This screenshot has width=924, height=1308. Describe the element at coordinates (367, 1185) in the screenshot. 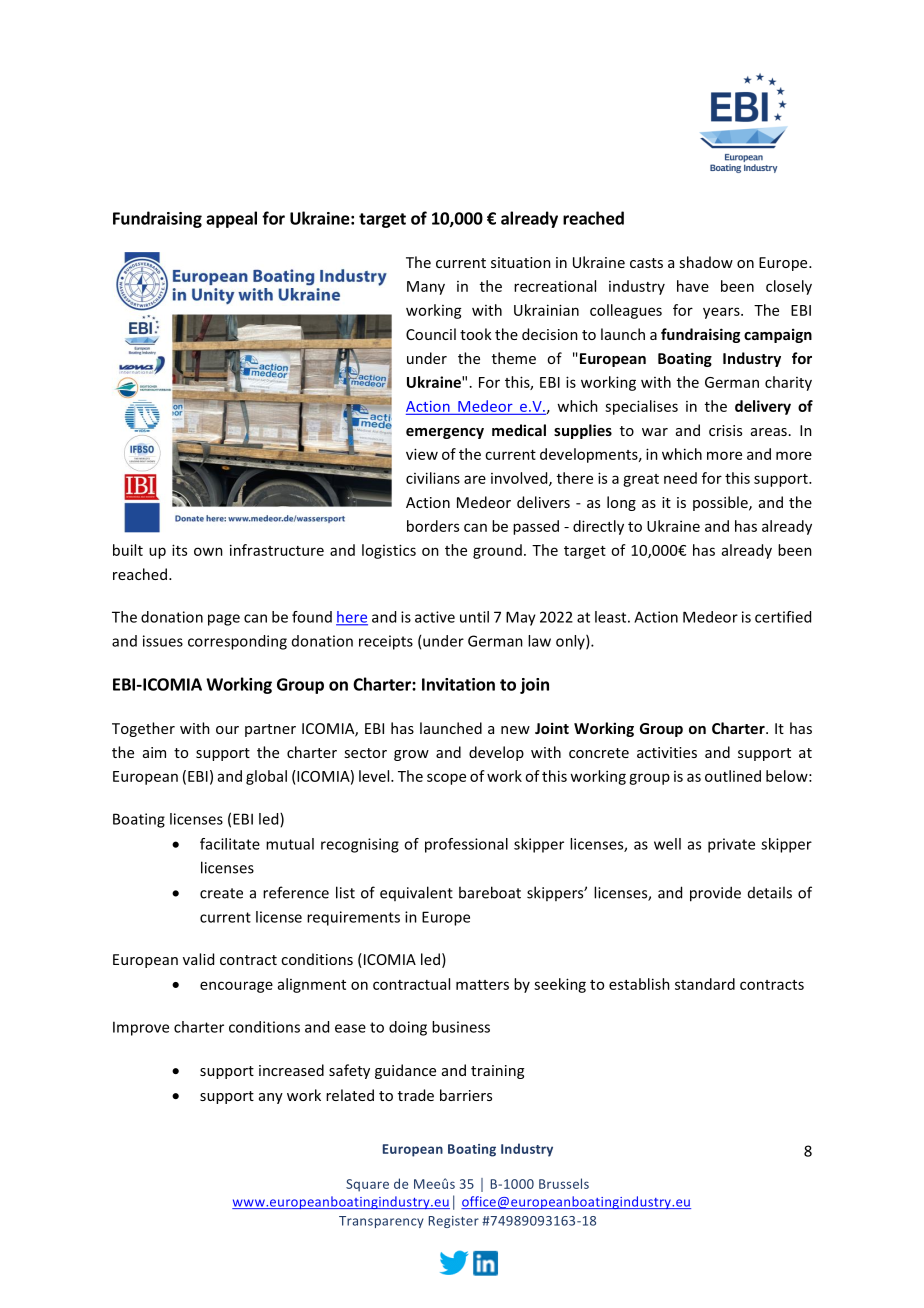

I see `Square` at that location.
